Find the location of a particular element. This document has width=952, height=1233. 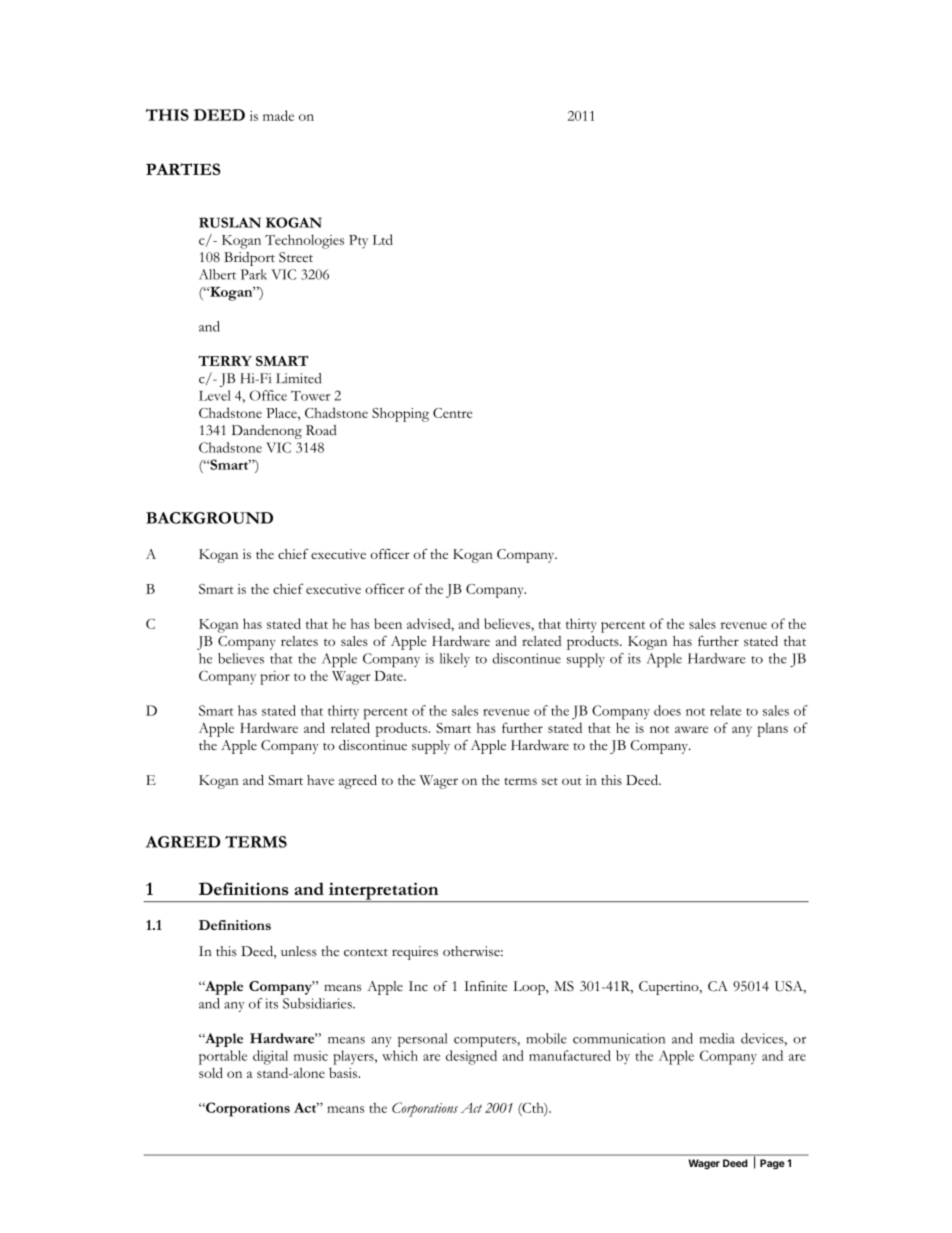

made is located at coordinates (278, 115).
